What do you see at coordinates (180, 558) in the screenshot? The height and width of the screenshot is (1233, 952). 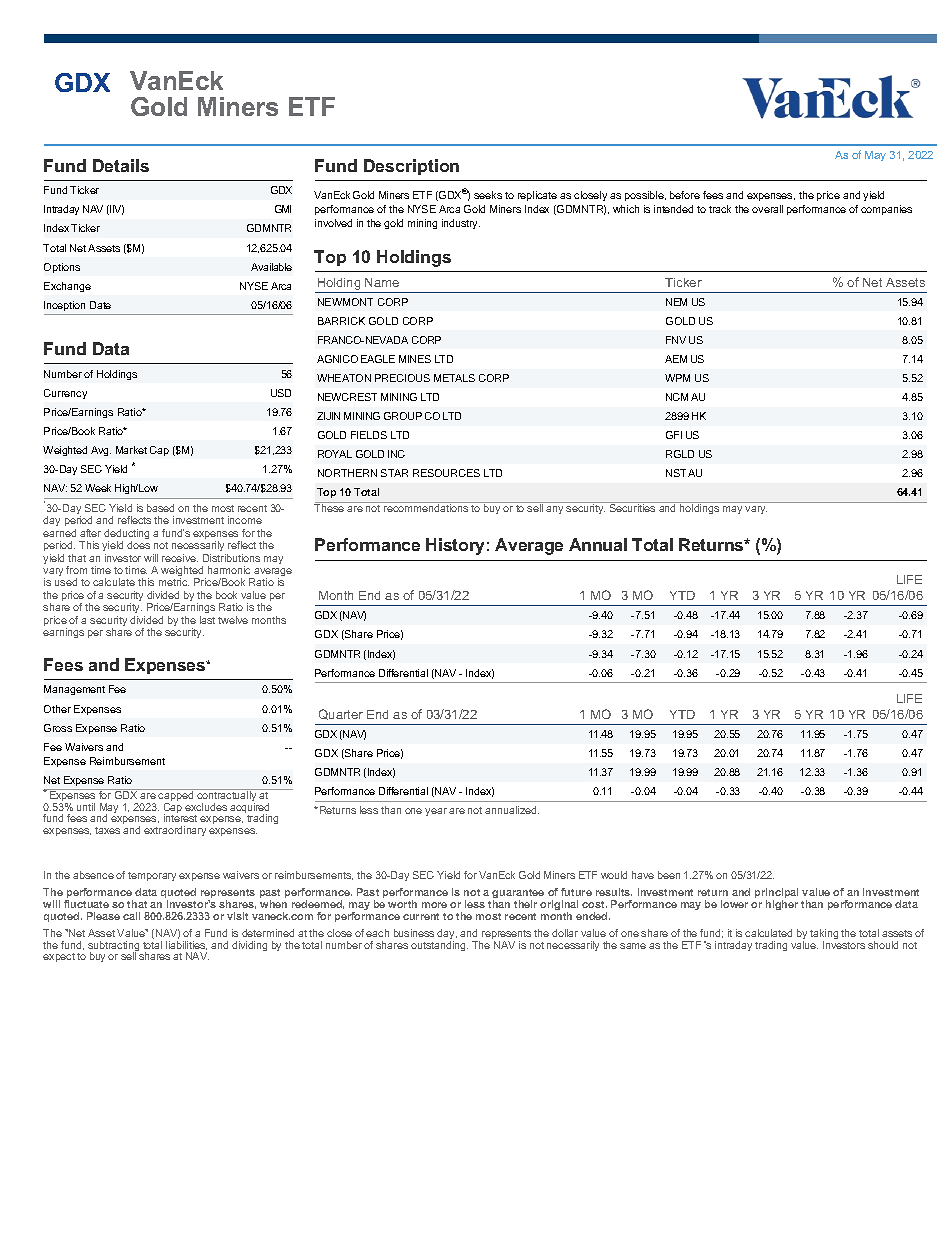 I see `receive` at bounding box center [180, 558].
